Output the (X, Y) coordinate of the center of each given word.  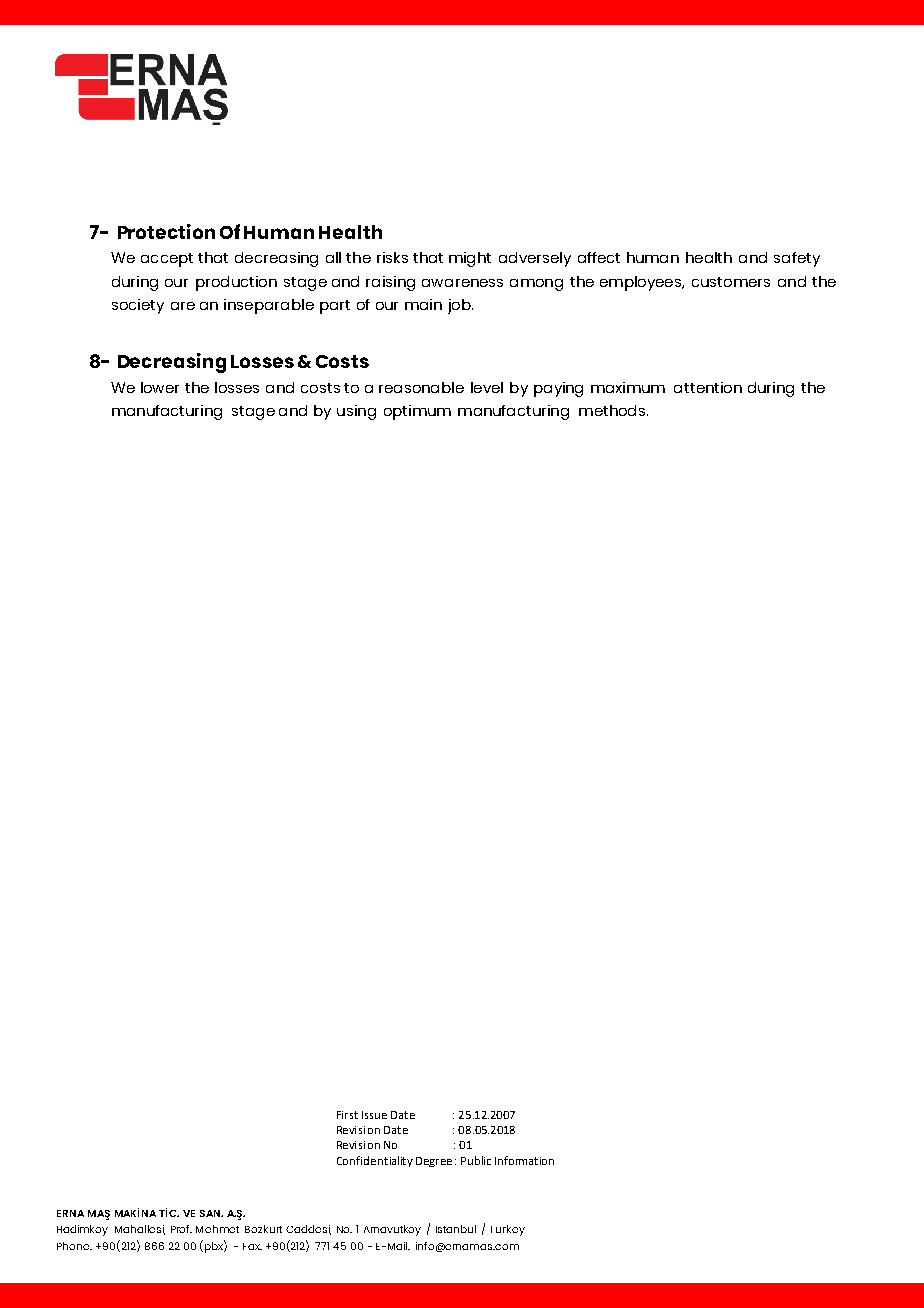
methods (612, 410)
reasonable (421, 387)
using (356, 412)
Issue (374, 1115)
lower (160, 387)
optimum (417, 412)
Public (476, 1160)
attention (708, 387)
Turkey (508, 1230)
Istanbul (456, 1229)
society (138, 306)
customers (731, 282)
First (347, 1115)
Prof (181, 1229)
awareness (462, 283)
